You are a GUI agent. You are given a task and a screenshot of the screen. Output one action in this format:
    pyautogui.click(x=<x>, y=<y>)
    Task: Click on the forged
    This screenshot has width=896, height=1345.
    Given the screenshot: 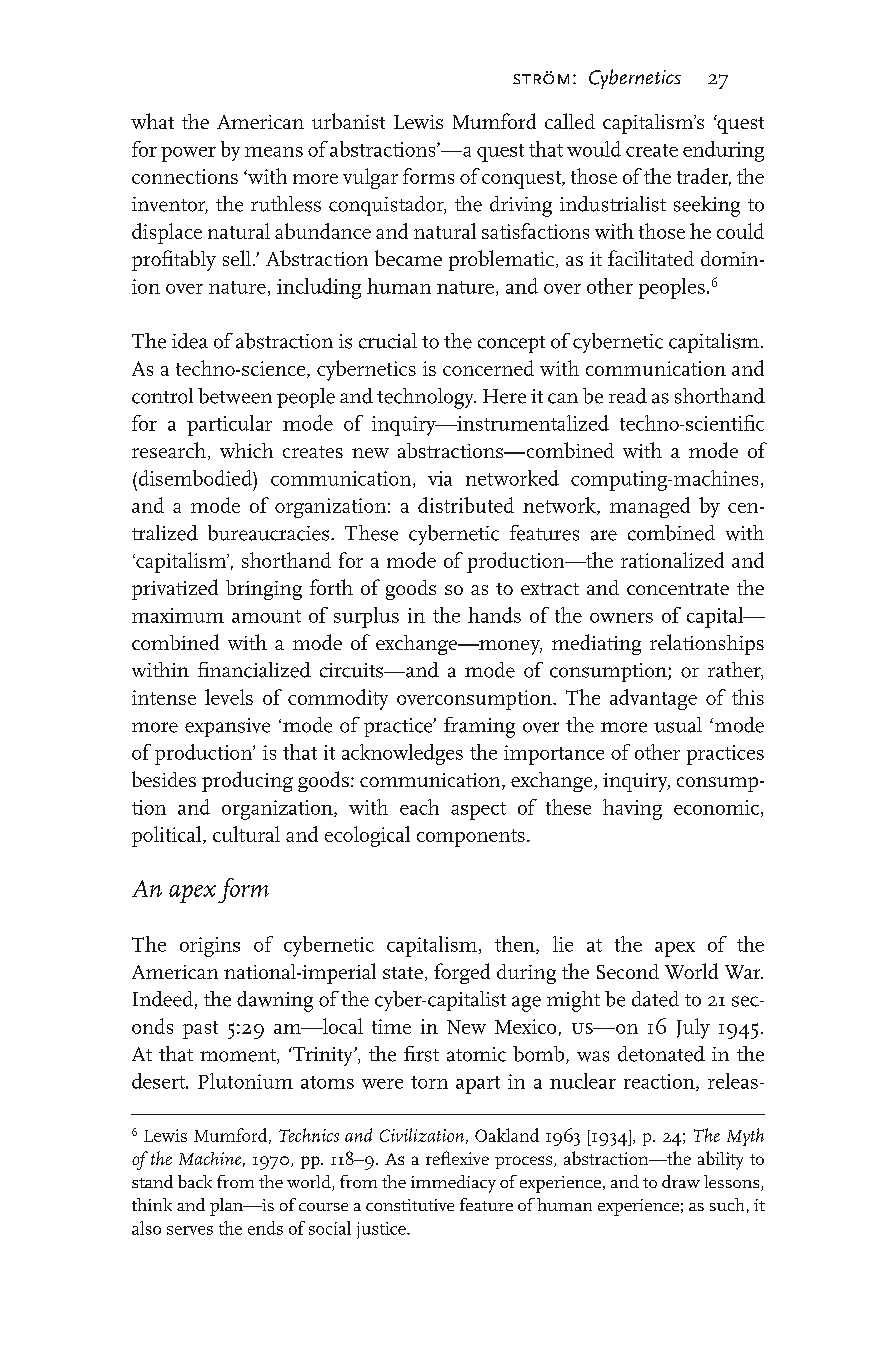 What is the action you would take?
    pyautogui.click(x=462, y=973)
